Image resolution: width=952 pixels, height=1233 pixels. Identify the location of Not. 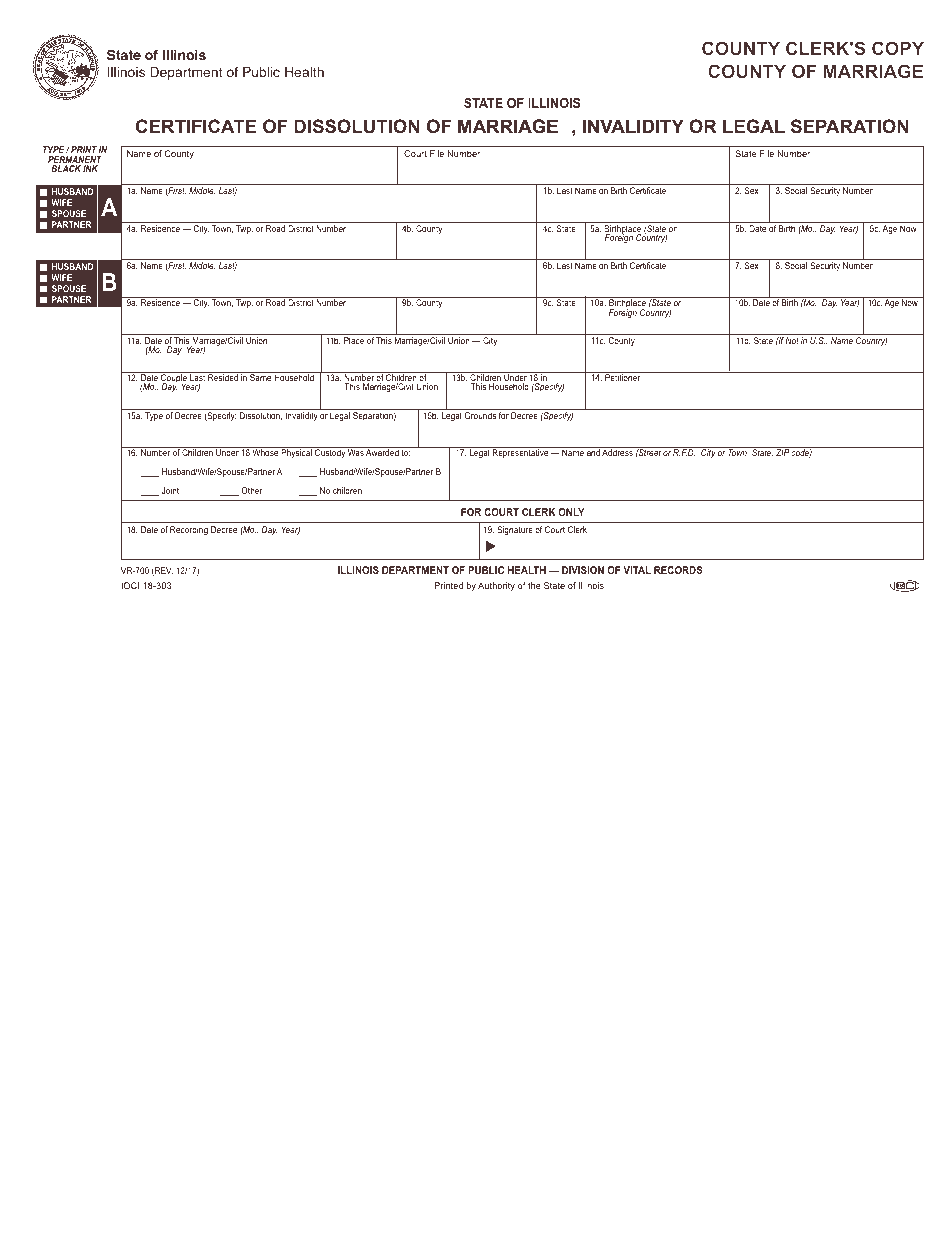
(792, 340).
